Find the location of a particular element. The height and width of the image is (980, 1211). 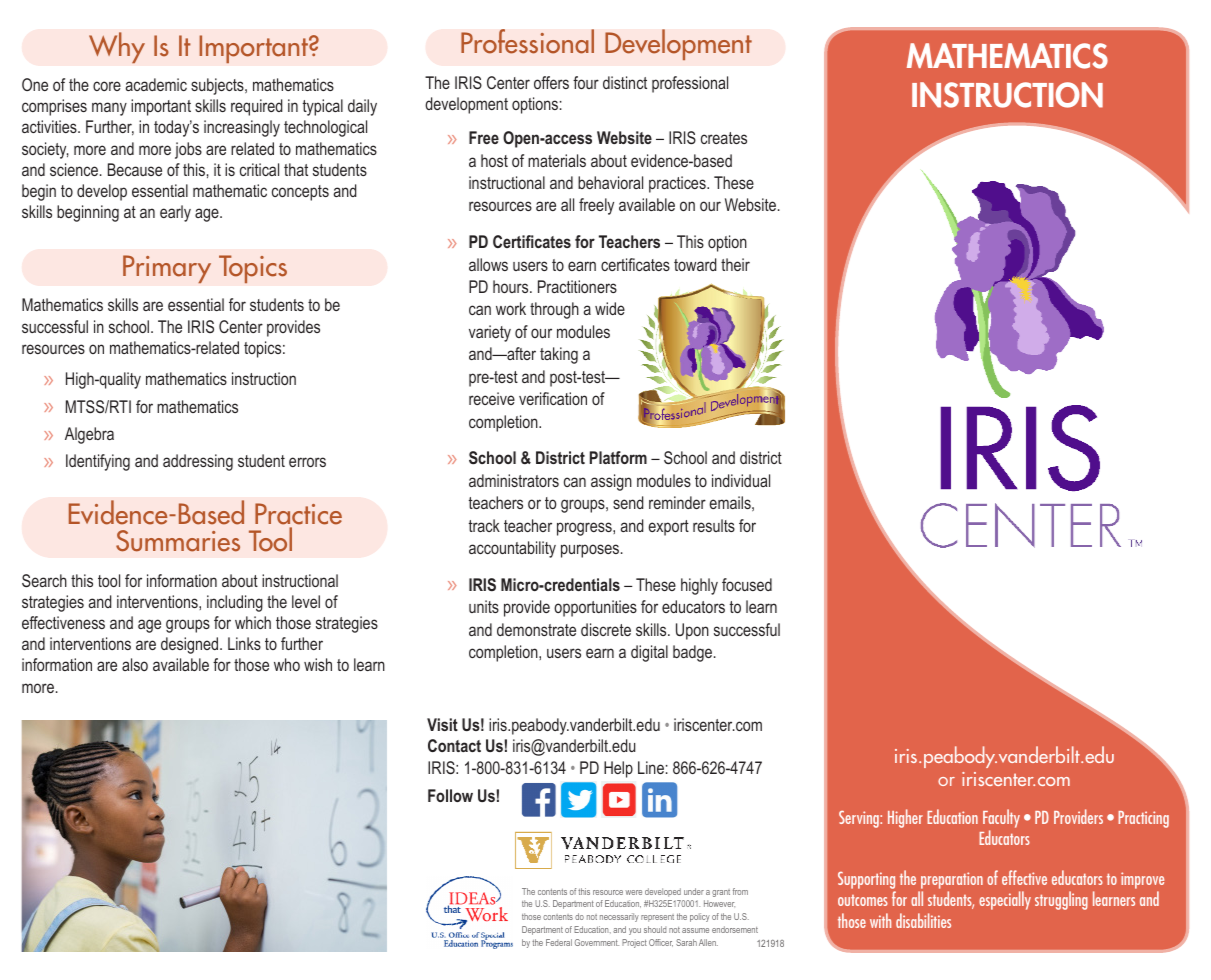

creates is located at coordinates (724, 138).
